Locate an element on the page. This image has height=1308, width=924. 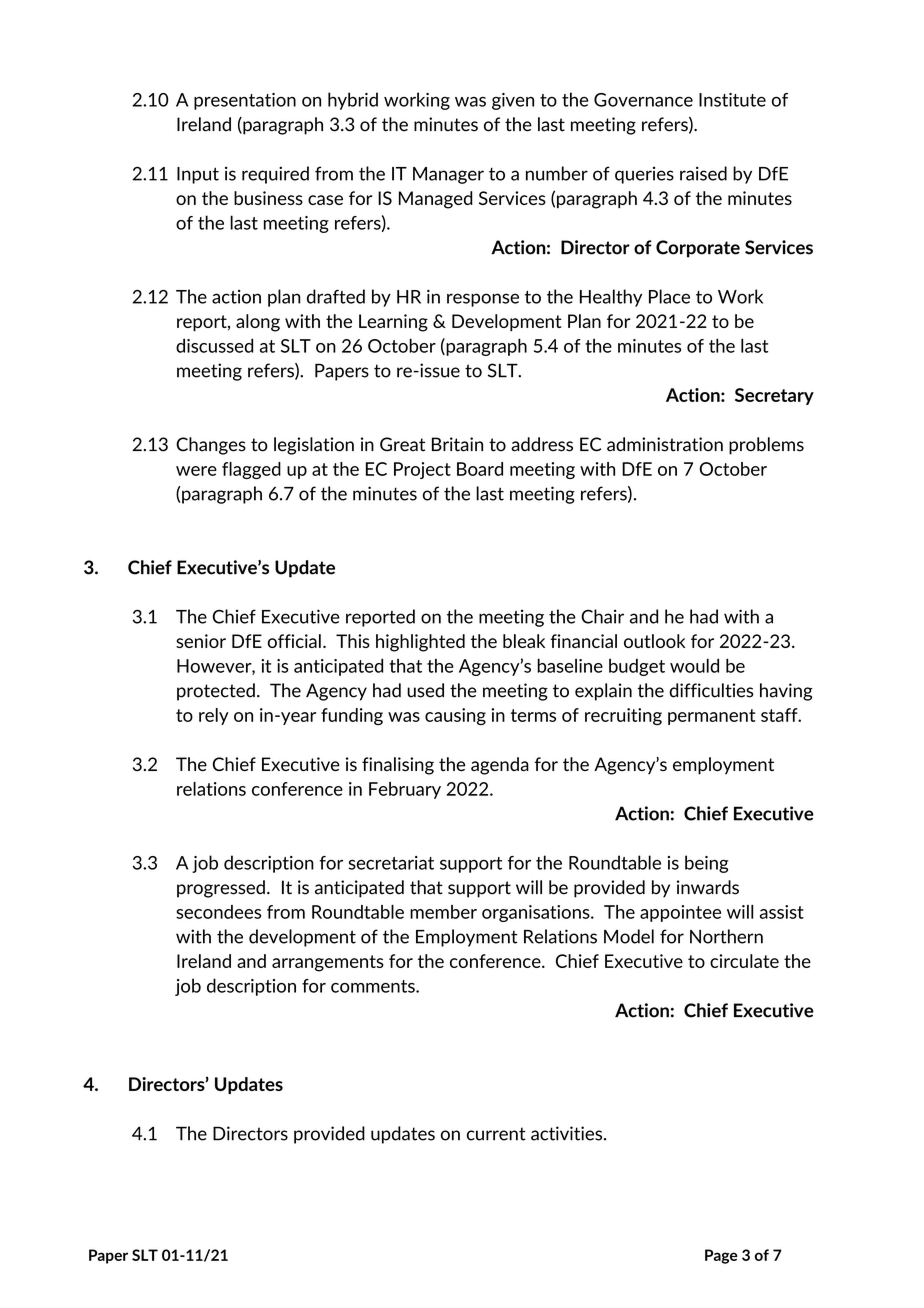
difficulties is located at coordinates (711, 690).
